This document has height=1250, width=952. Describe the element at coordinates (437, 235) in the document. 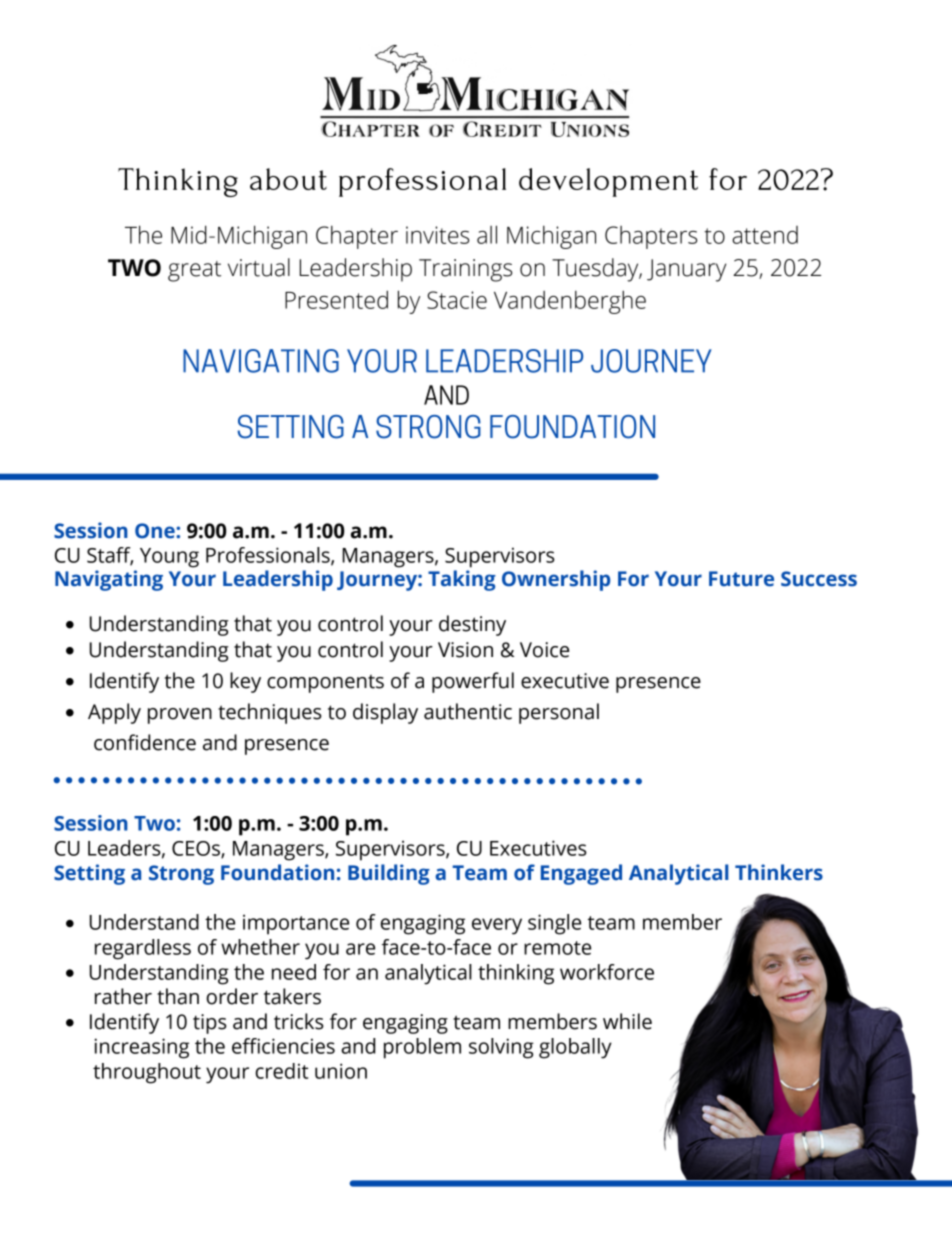

I see `invites` at that location.
